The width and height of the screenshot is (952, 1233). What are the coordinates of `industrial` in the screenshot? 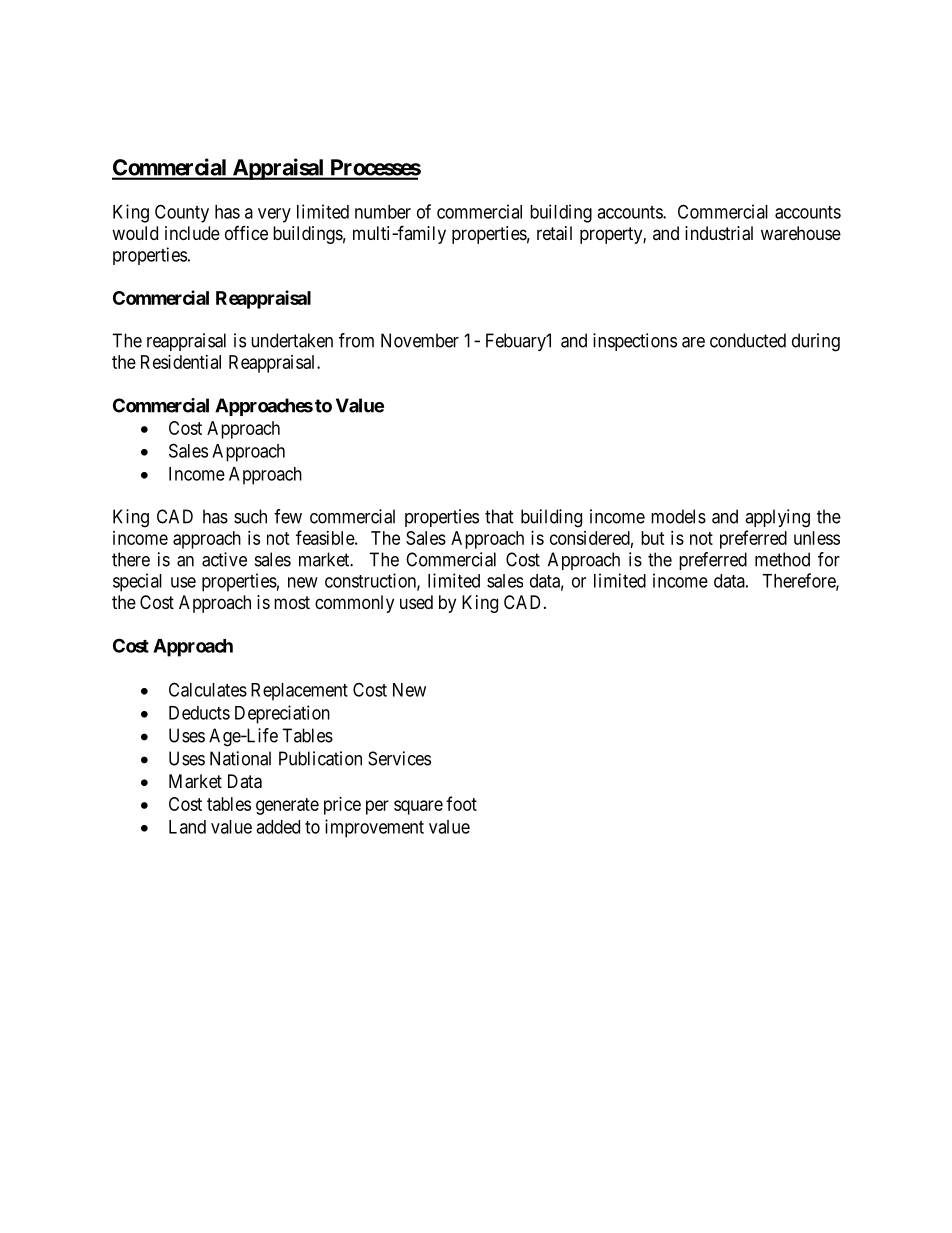 It's located at (719, 233).
